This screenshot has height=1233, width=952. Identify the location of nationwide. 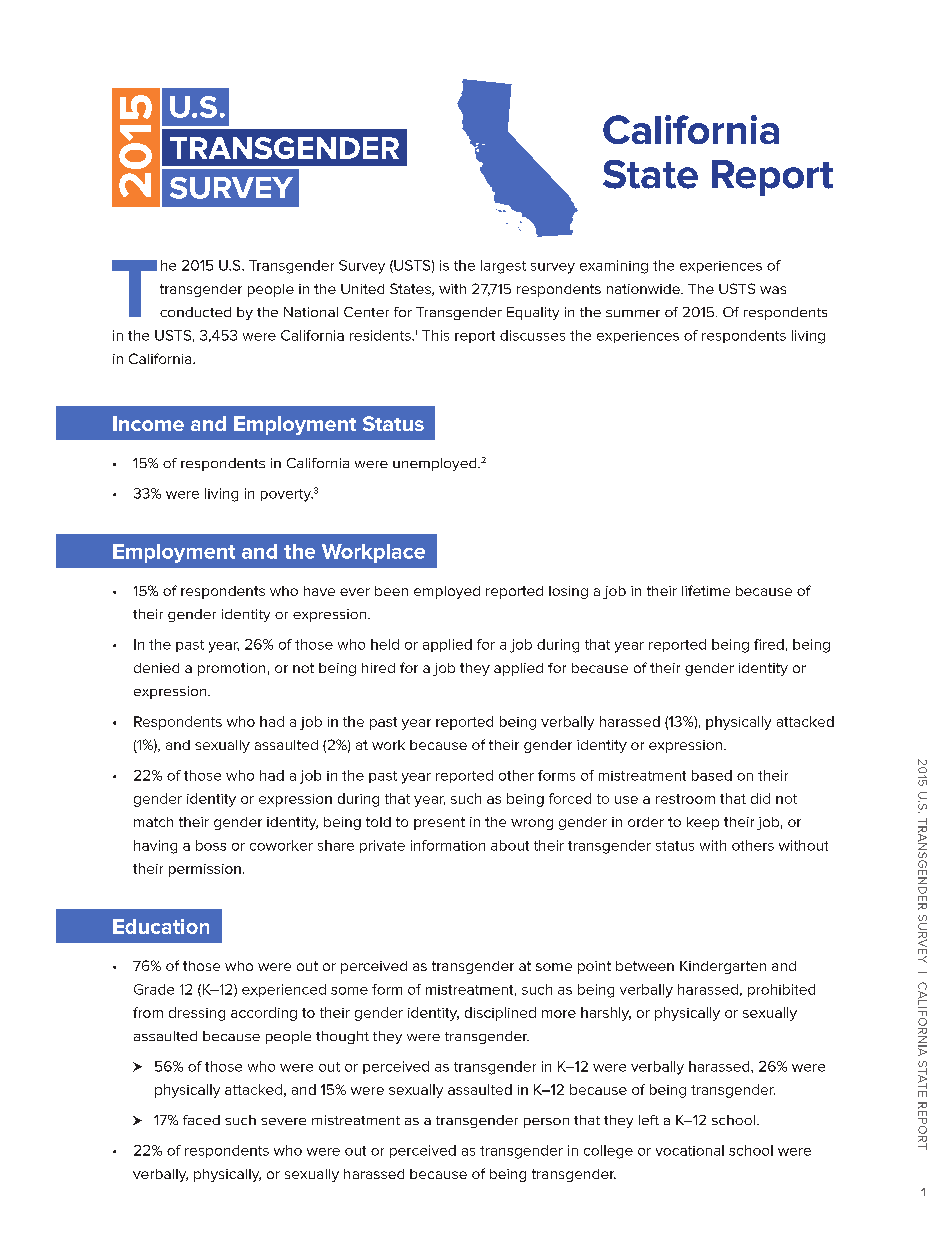
(644, 289).
